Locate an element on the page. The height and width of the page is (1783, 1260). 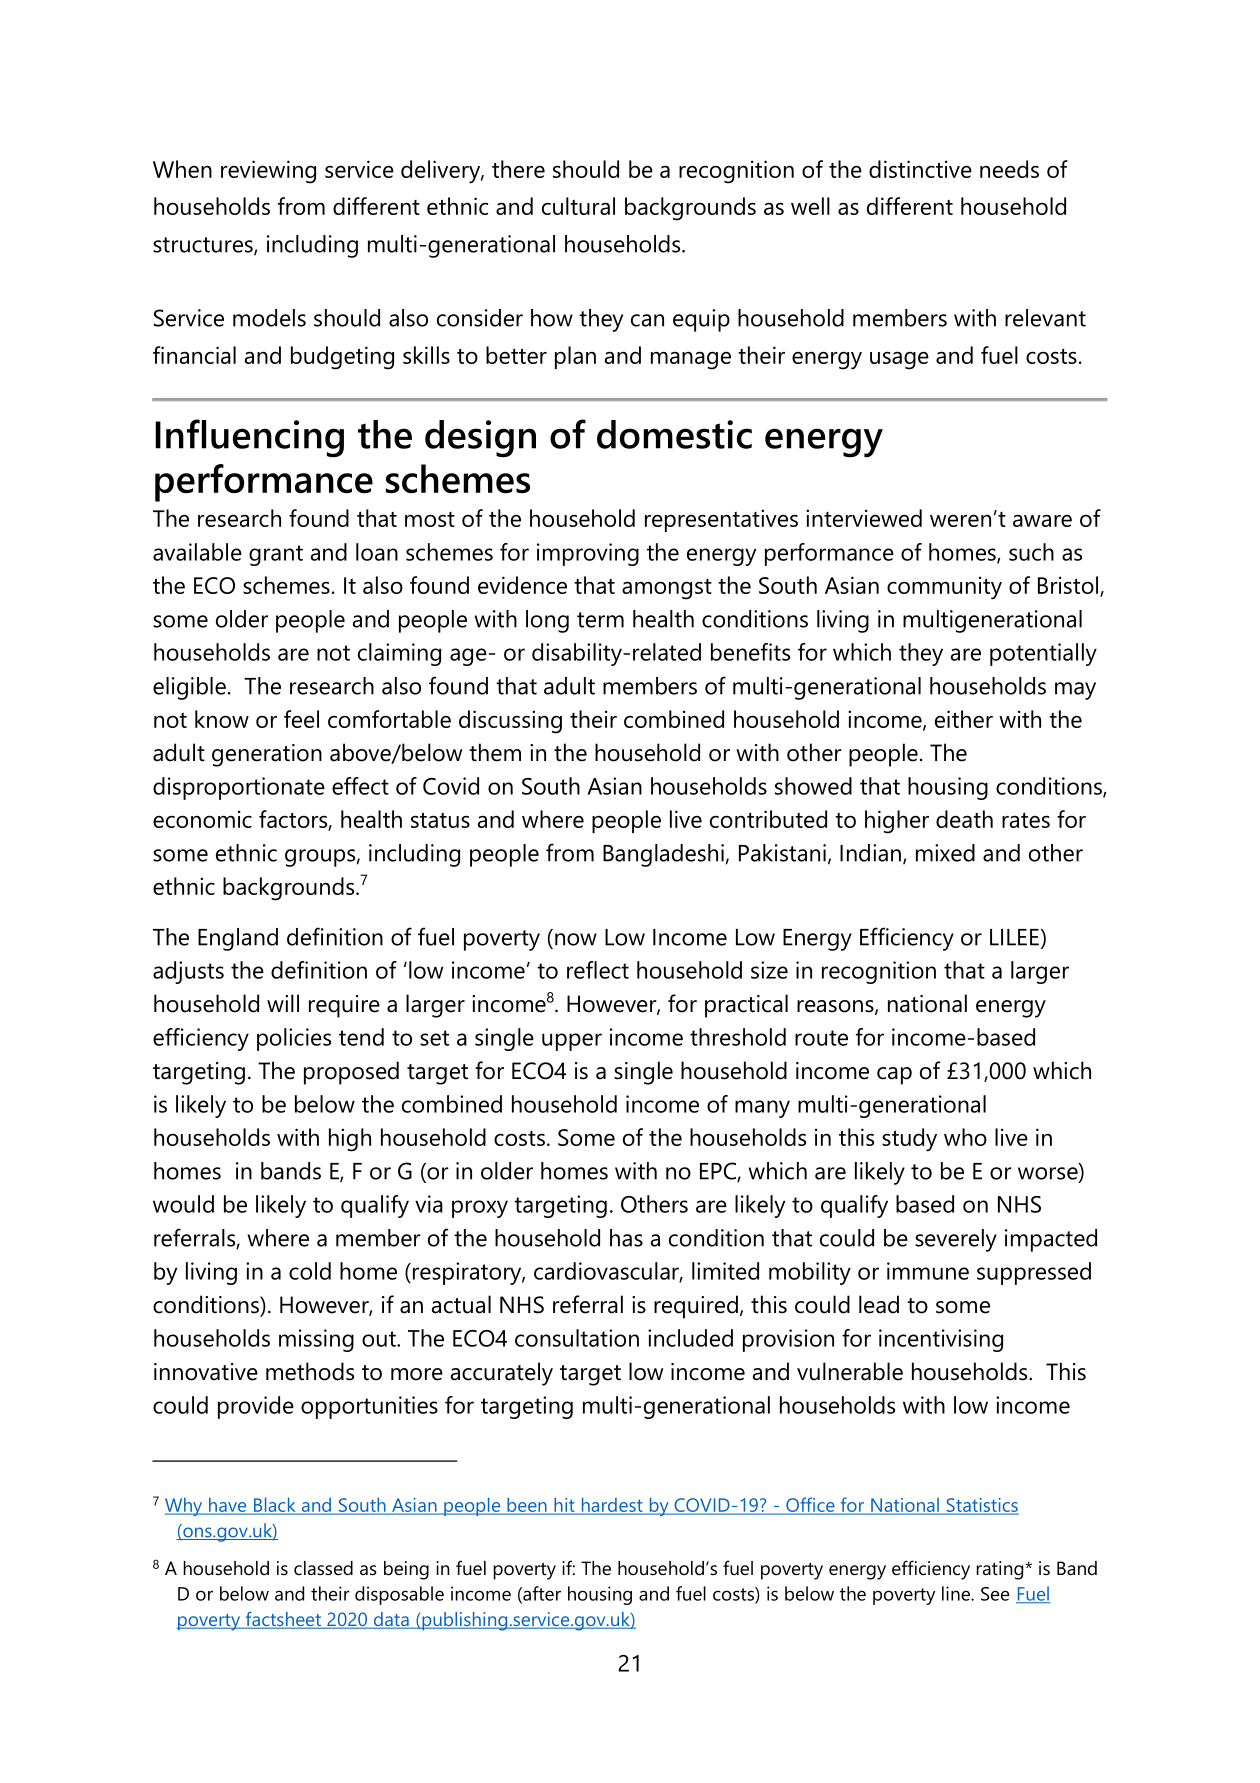
cultural is located at coordinates (578, 206).
